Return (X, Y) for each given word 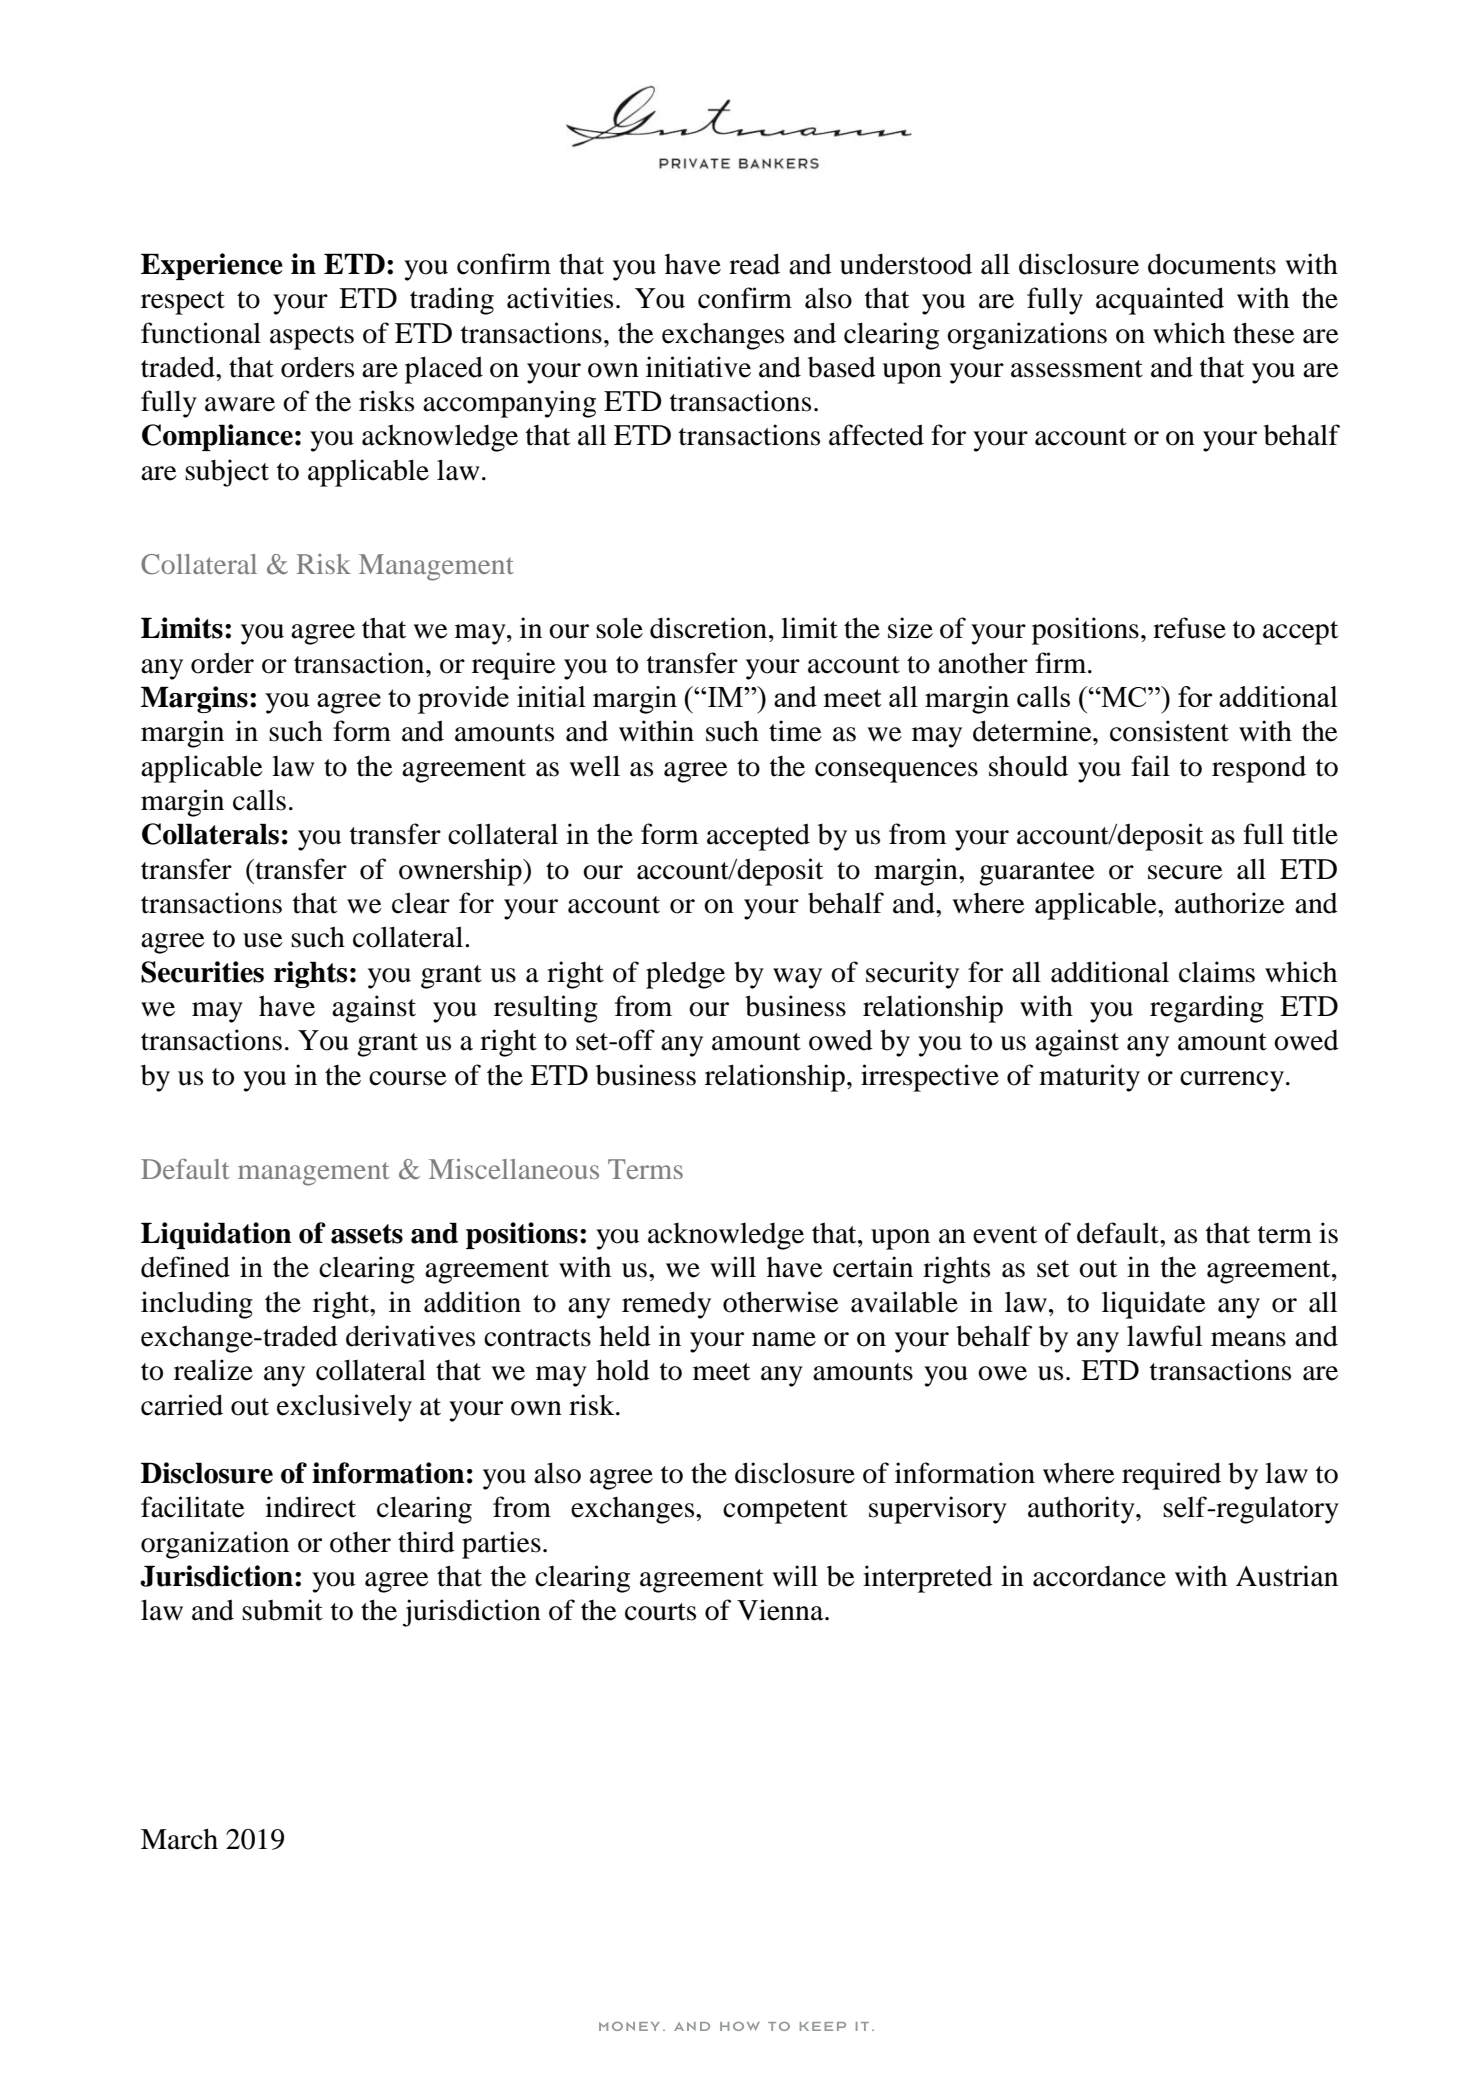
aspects (312, 338)
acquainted (1160, 301)
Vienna (781, 1610)
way (797, 978)
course (408, 1078)
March (179, 1839)
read (754, 264)
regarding (1207, 1009)
